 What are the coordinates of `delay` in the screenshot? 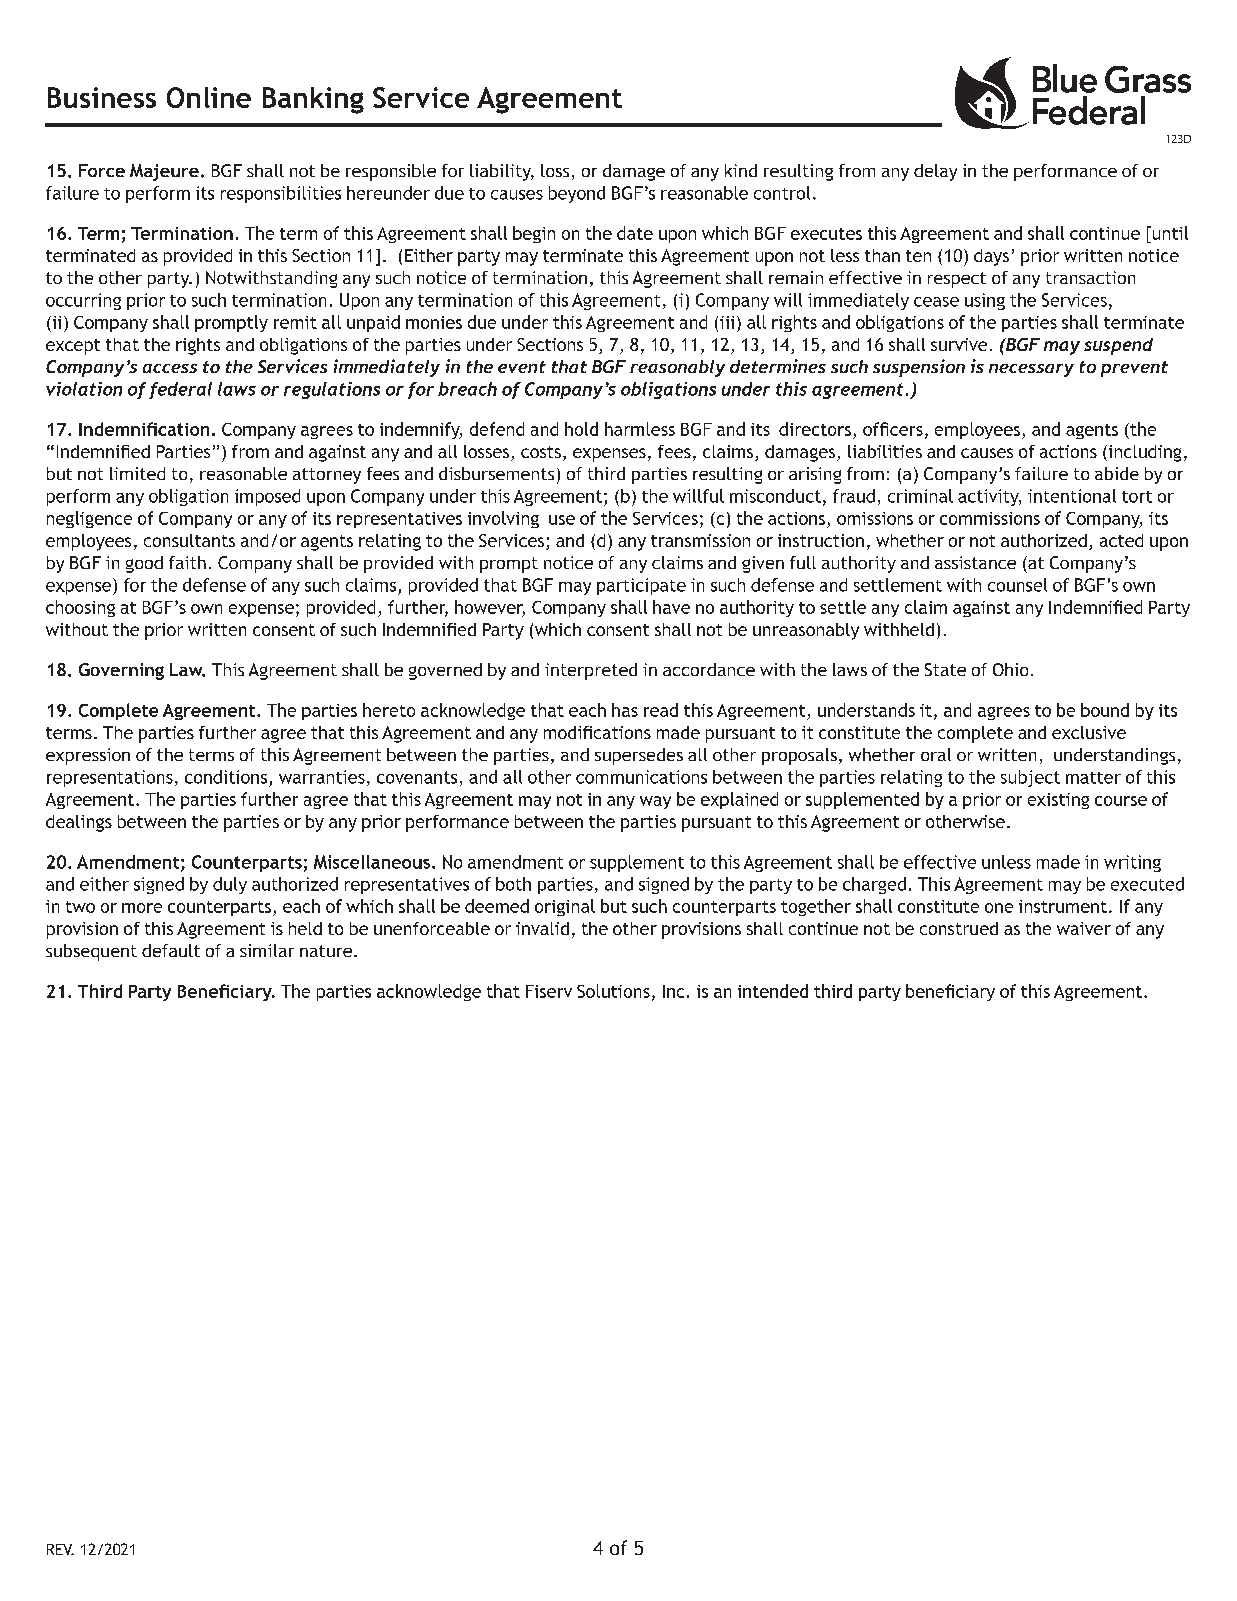 It's located at (935, 172).
